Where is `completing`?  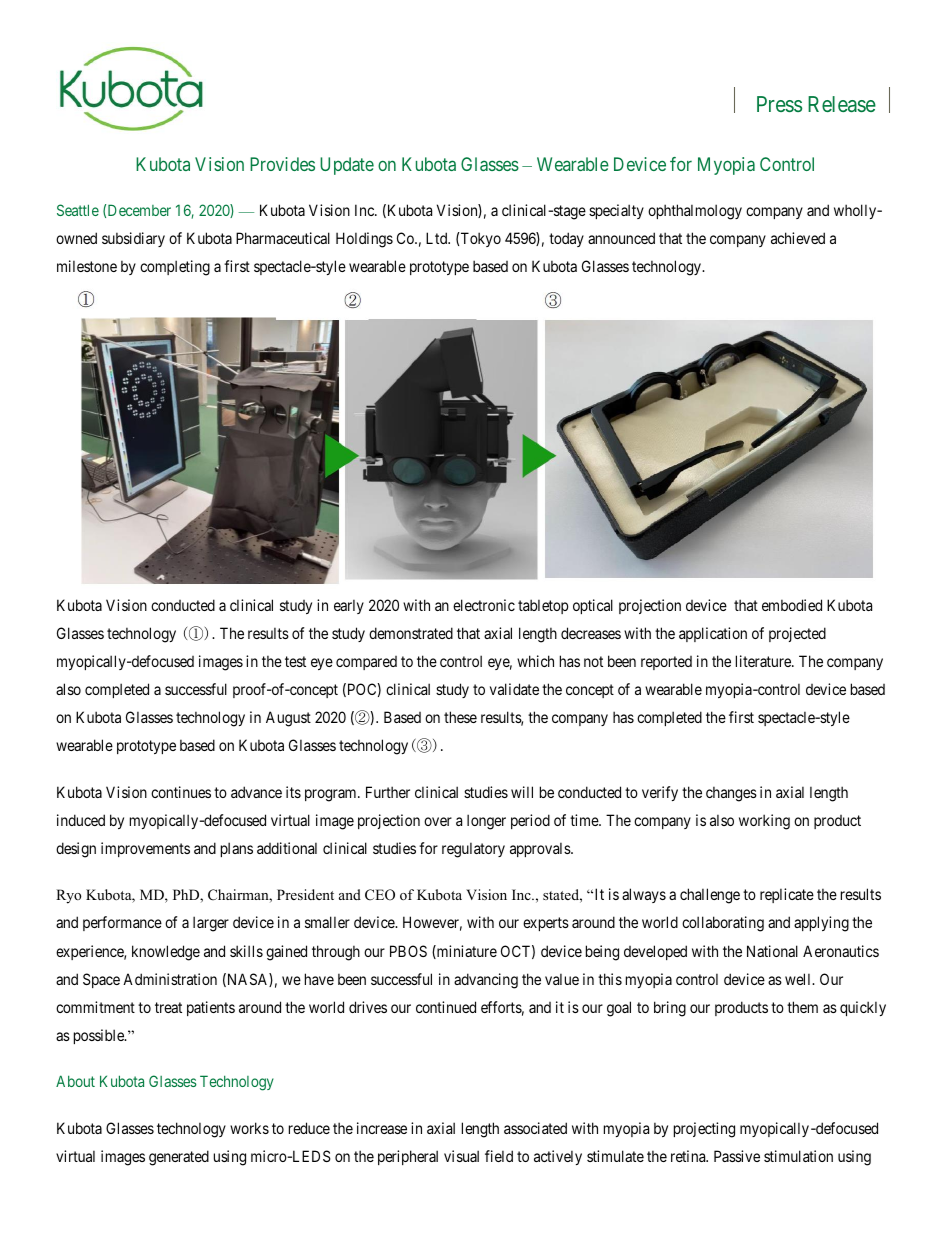 completing is located at coordinates (175, 268).
